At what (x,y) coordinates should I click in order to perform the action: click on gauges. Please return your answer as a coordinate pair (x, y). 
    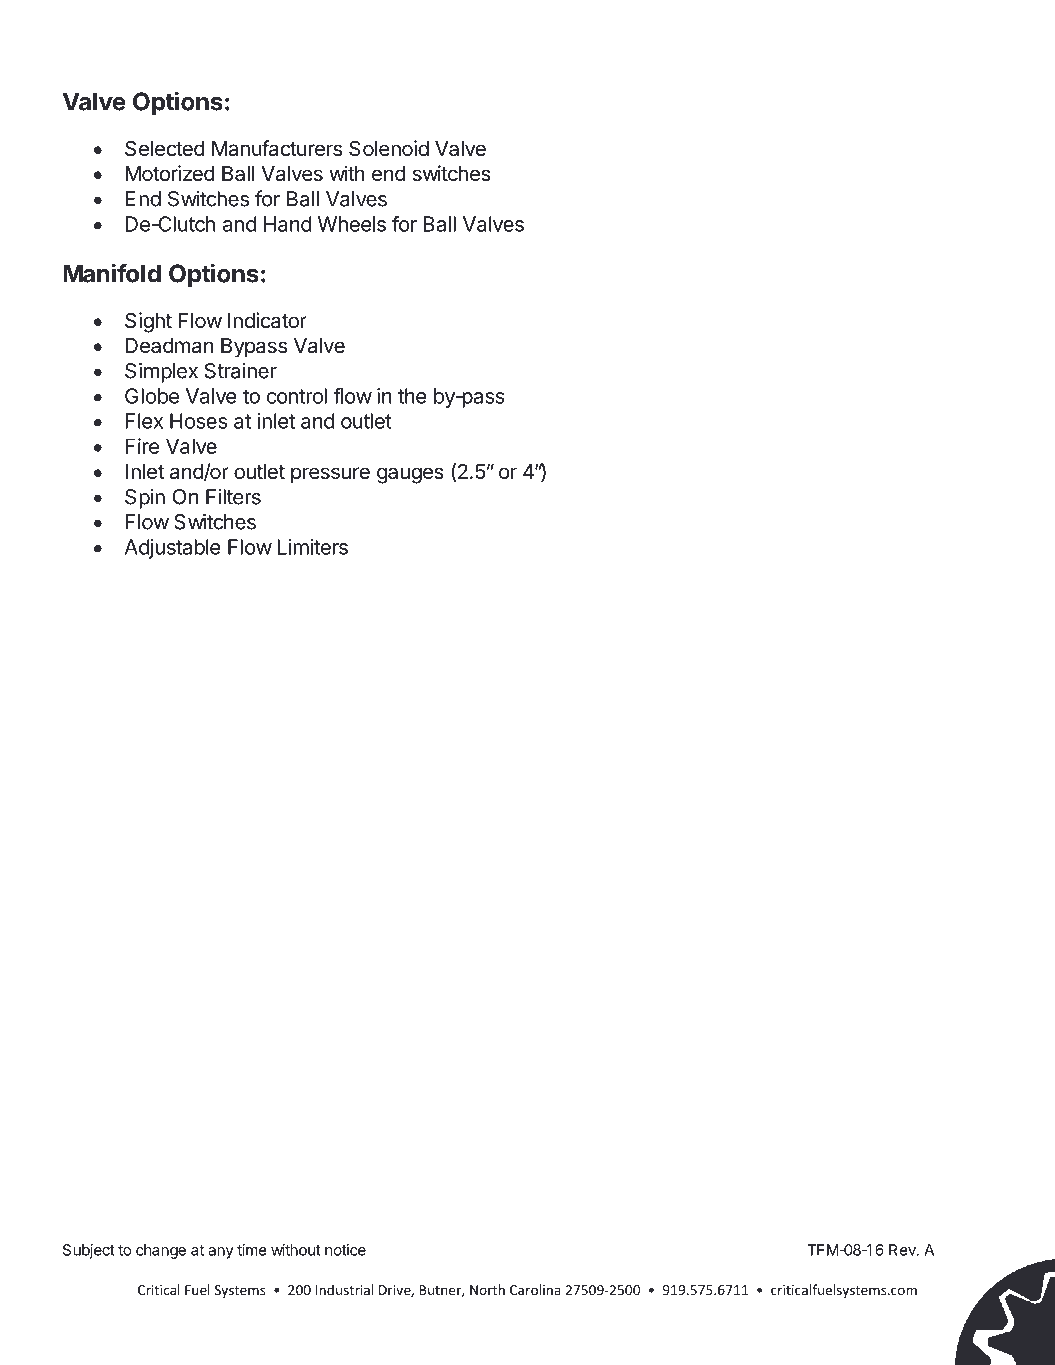
    Looking at the image, I should click on (410, 475).
